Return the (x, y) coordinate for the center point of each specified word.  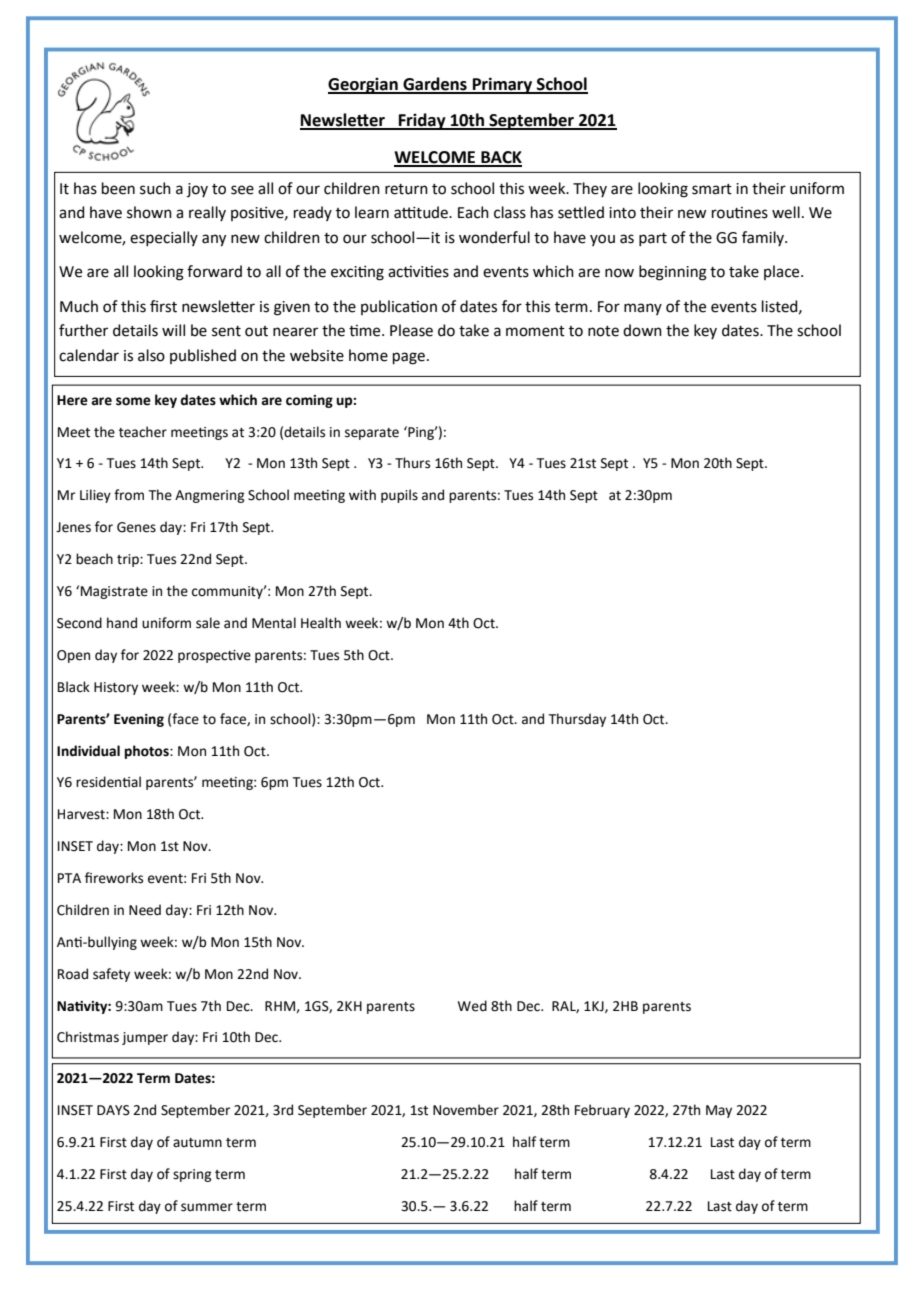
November (466, 1110)
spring (192, 1175)
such (155, 188)
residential (108, 782)
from (129, 495)
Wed (472, 1006)
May (719, 1111)
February (602, 1111)
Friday (422, 121)
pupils (399, 496)
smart (712, 189)
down (642, 330)
